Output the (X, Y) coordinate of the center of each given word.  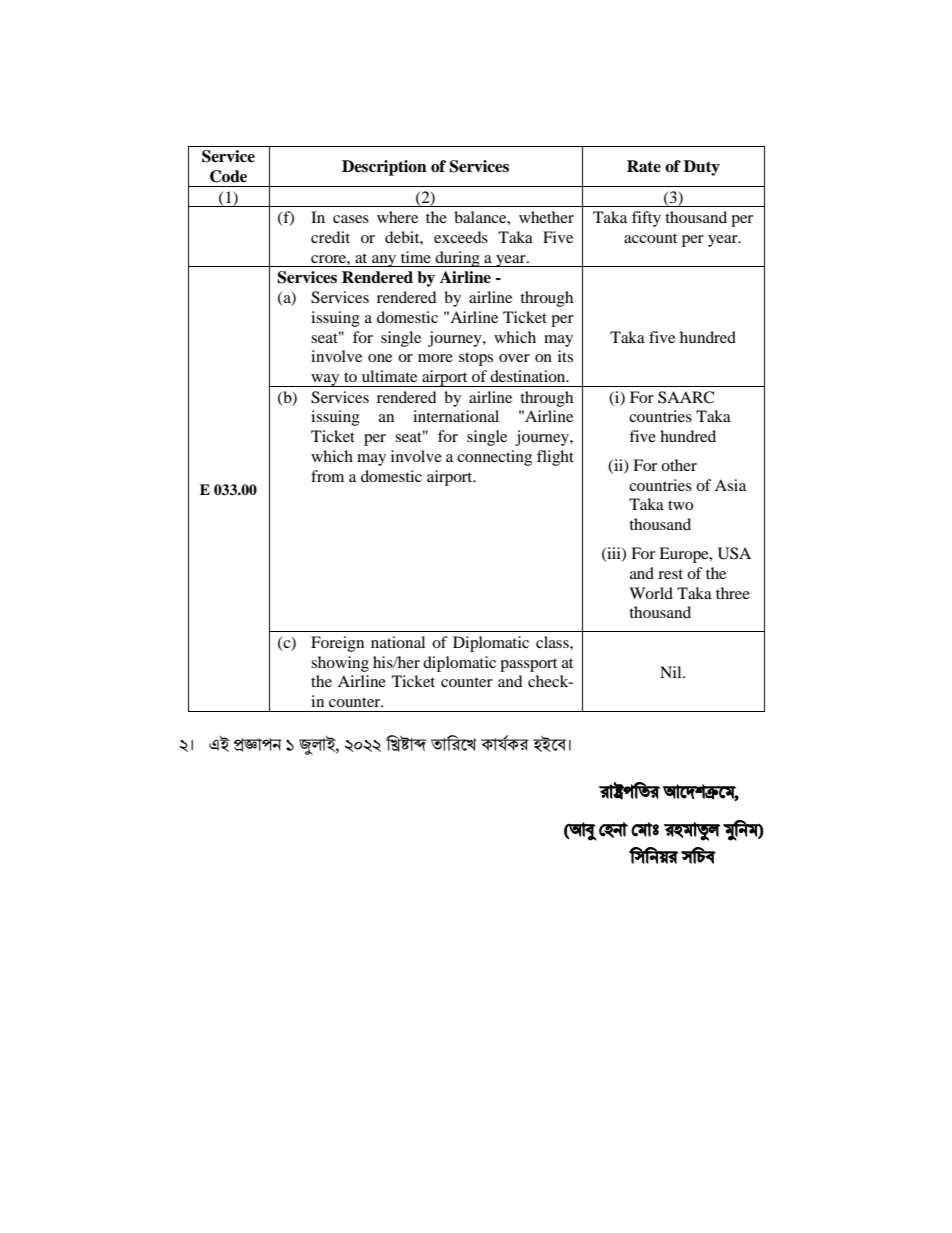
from (327, 476)
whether (546, 217)
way (325, 380)
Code (228, 176)
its (565, 356)
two (680, 505)
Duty (702, 168)
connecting (494, 458)
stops (476, 359)
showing (340, 664)
